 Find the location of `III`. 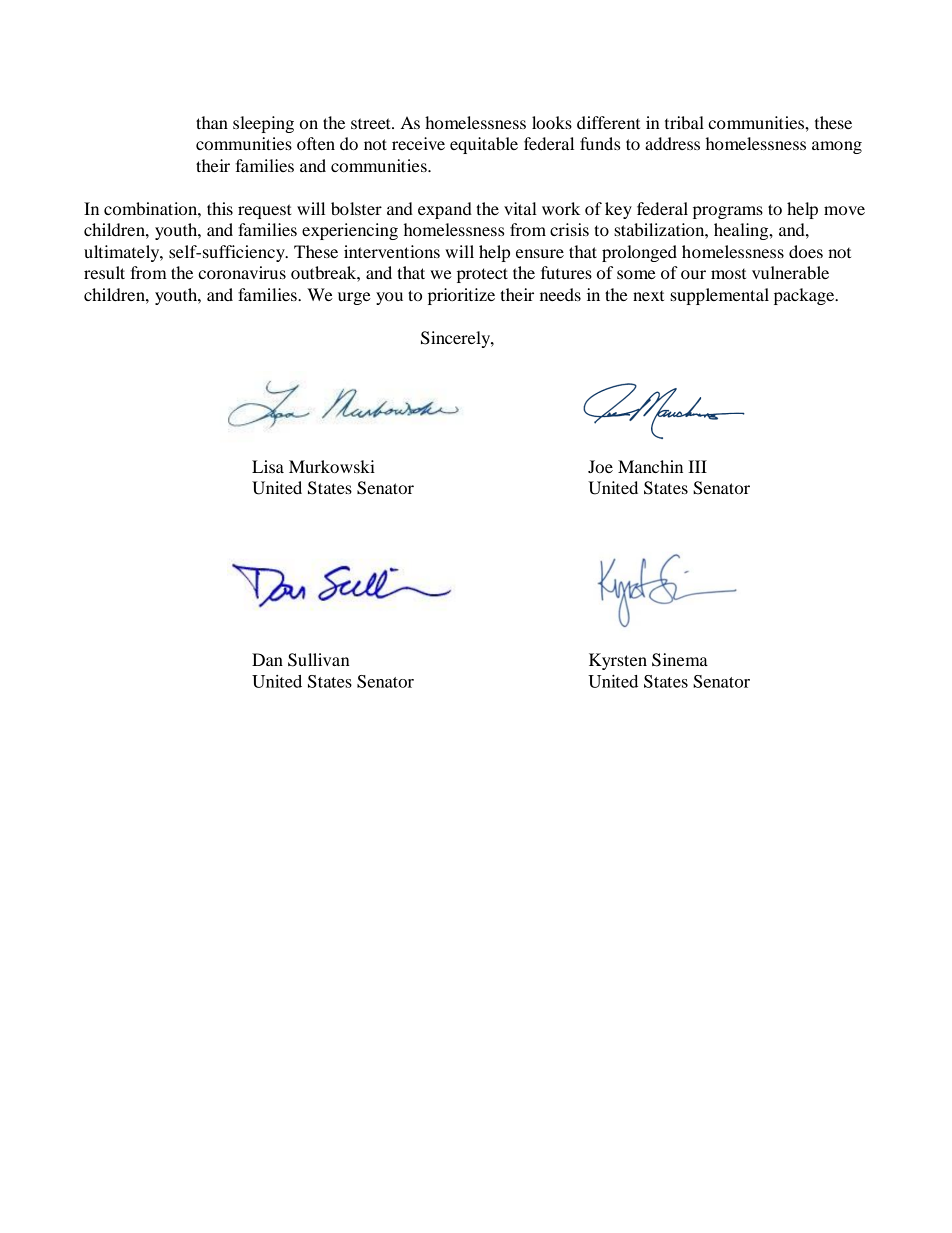

III is located at coordinates (697, 466).
